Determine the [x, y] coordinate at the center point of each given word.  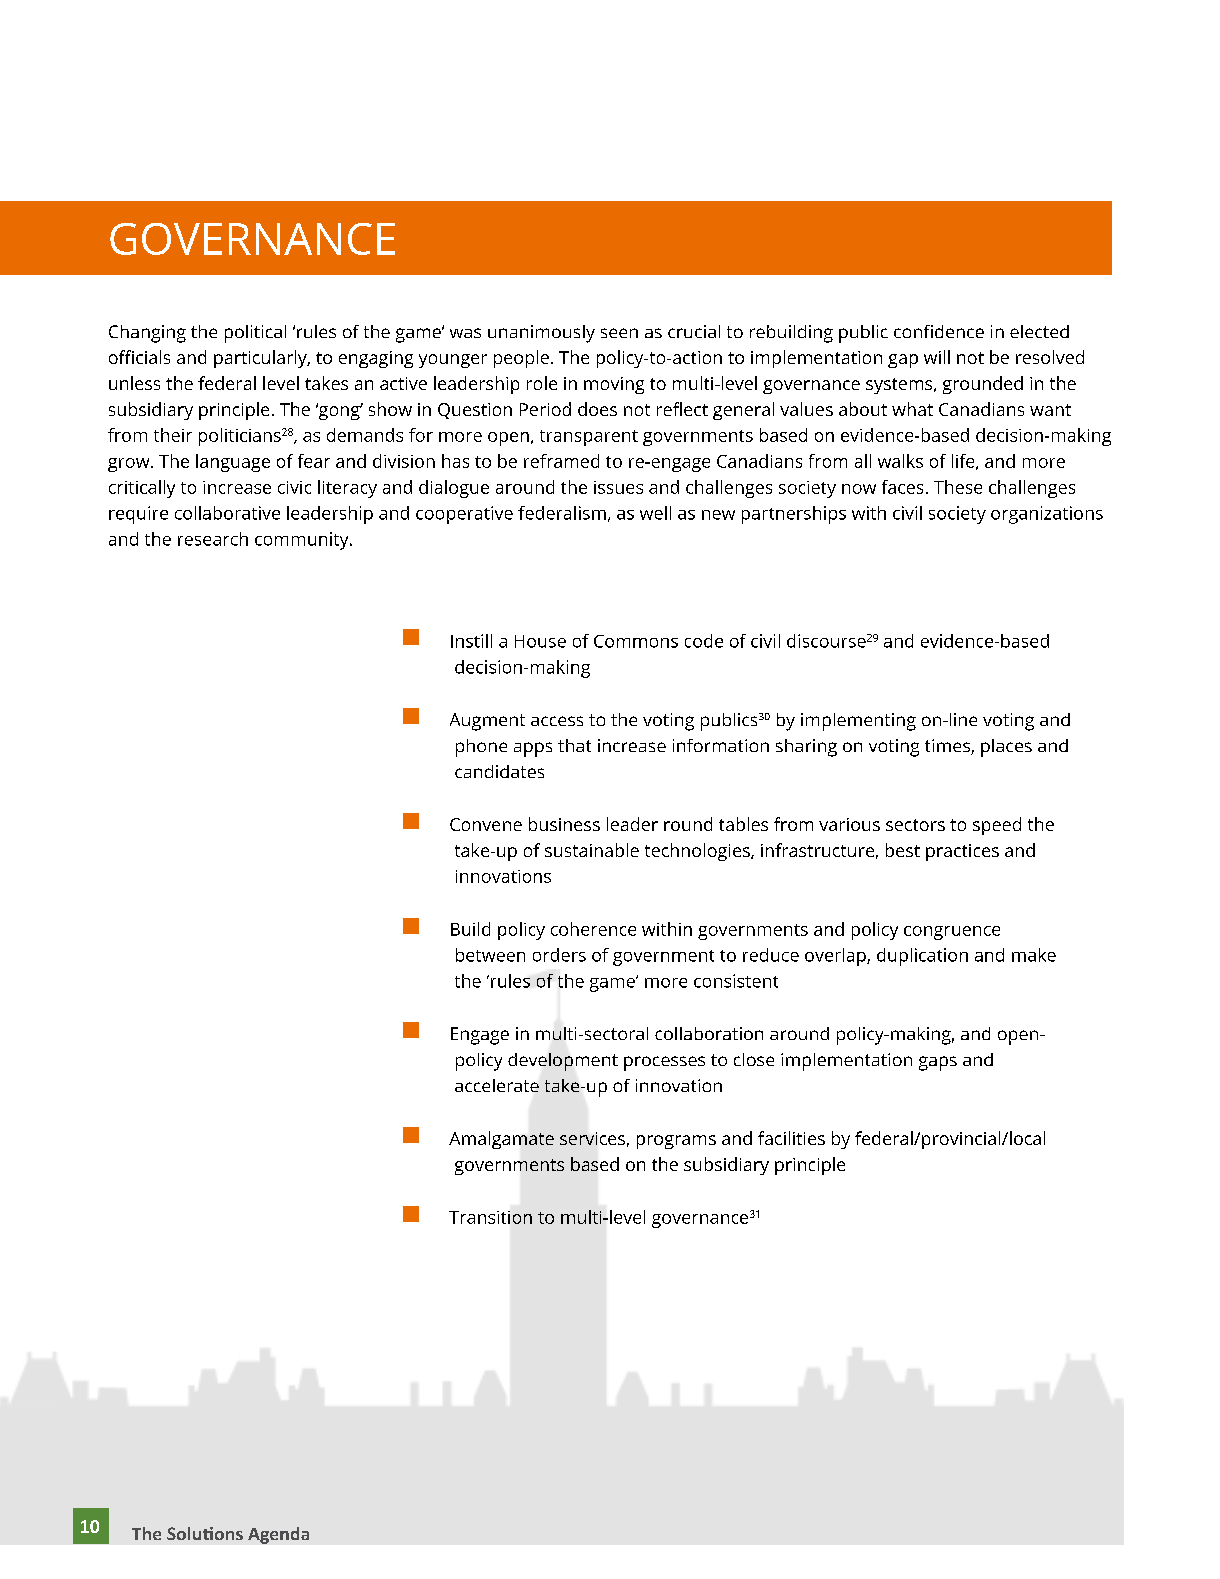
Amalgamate [501, 1140]
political [255, 334]
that [574, 745]
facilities [791, 1138]
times [948, 747]
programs [676, 1142]
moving [614, 385]
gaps [938, 1063]
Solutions [205, 1533]
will [937, 357]
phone [481, 748]
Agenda [278, 1535]
